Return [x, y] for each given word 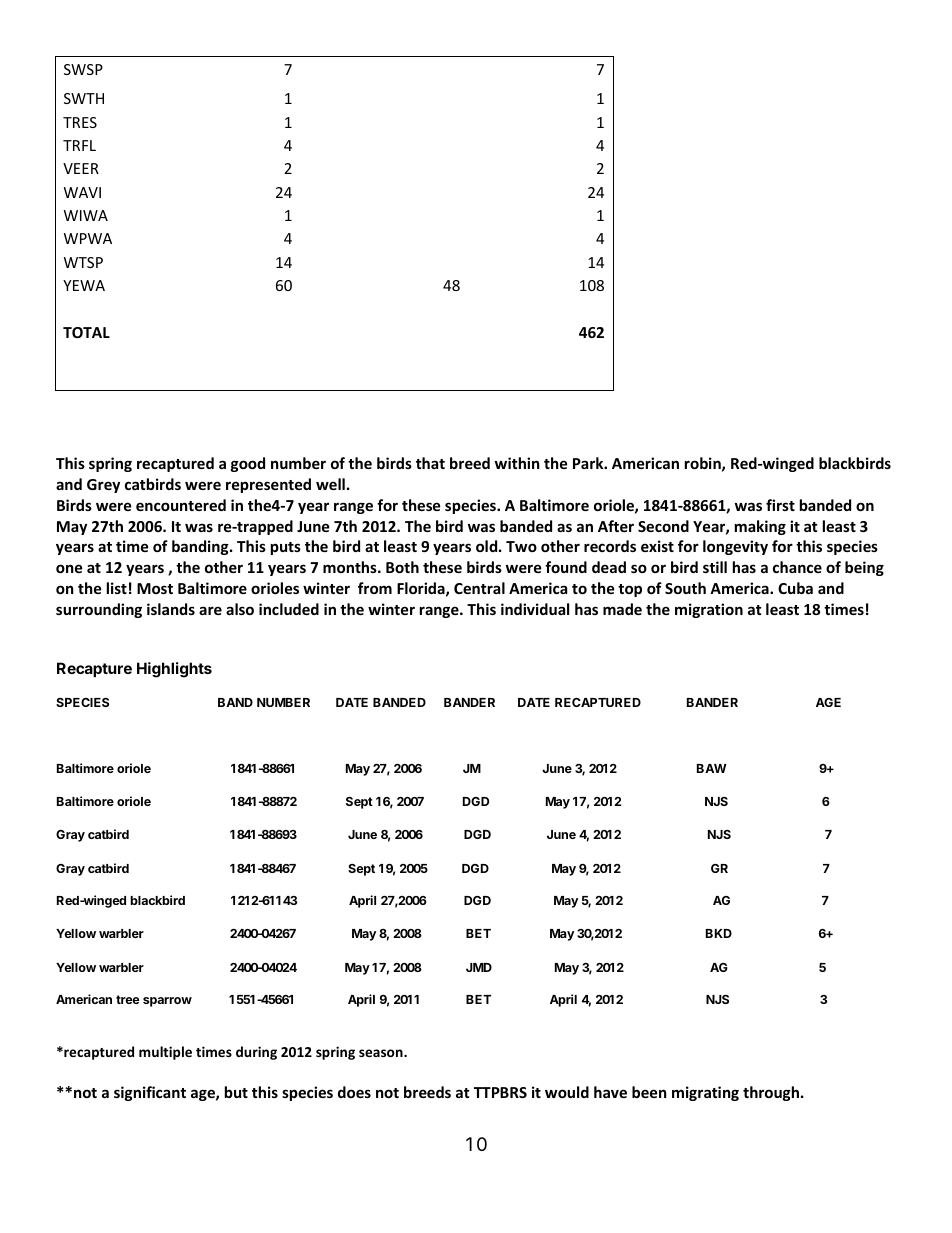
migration [709, 610]
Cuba [795, 588]
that [430, 463]
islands [171, 609]
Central [479, 588]
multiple [165, 1053]
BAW [712, 768]
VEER [81, 168]
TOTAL [86, 332]
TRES [80, 122]
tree [128, 999]
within [517, 463]
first [780, 505]
